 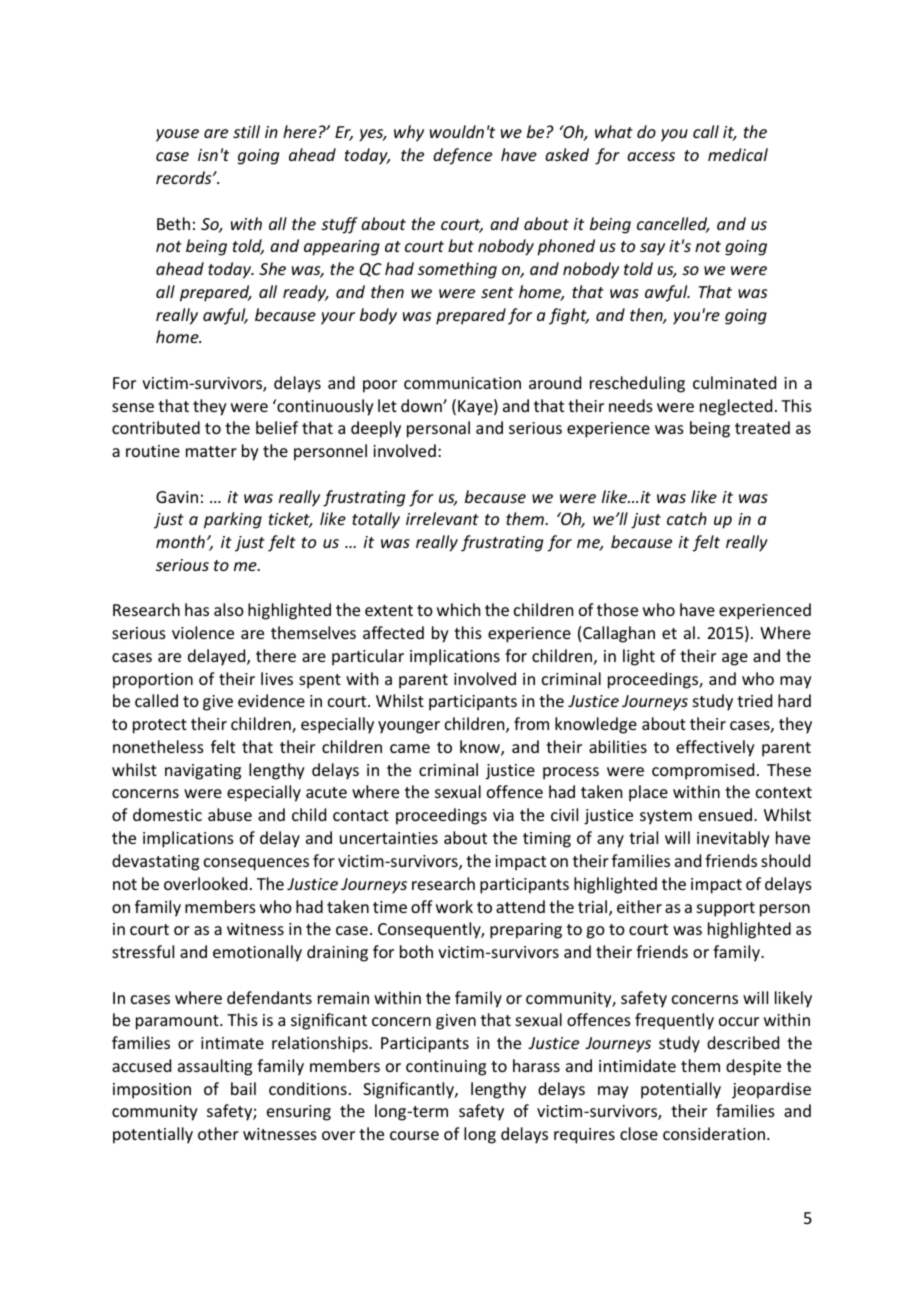 What do you see at coordinates (203, 772) in the screenshot?
I see `navigating` at bounding box center [203, 772].
